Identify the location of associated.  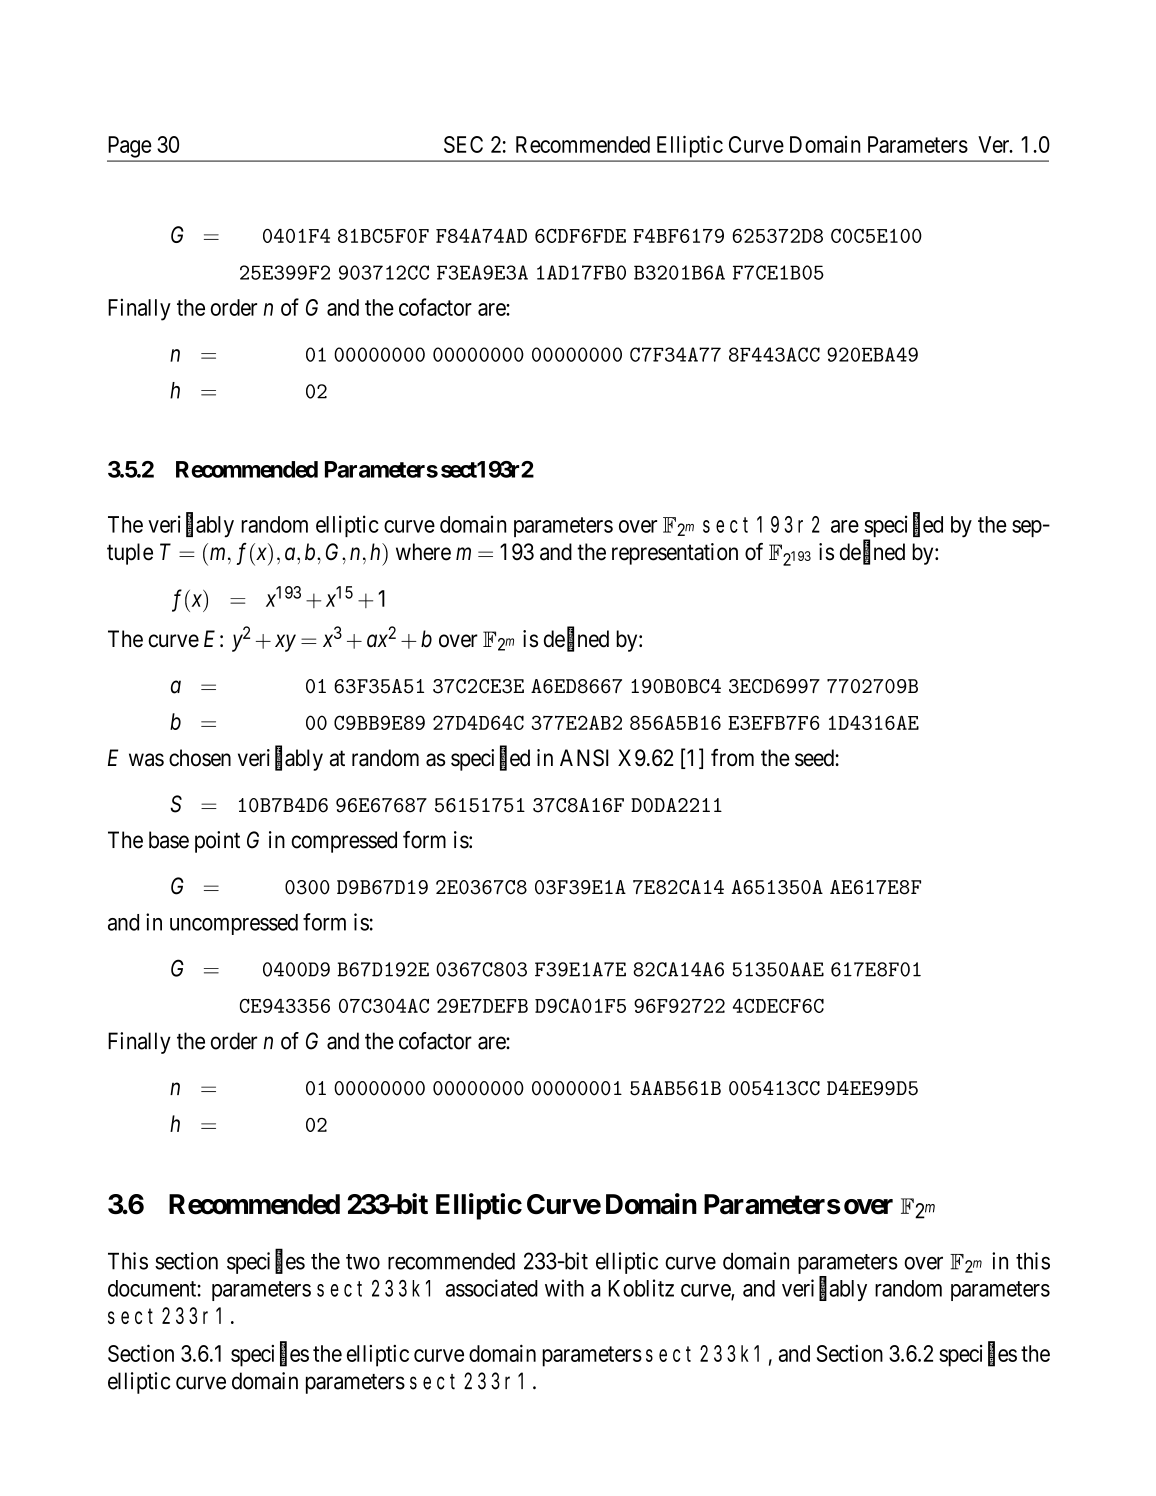
(492, 1288).
